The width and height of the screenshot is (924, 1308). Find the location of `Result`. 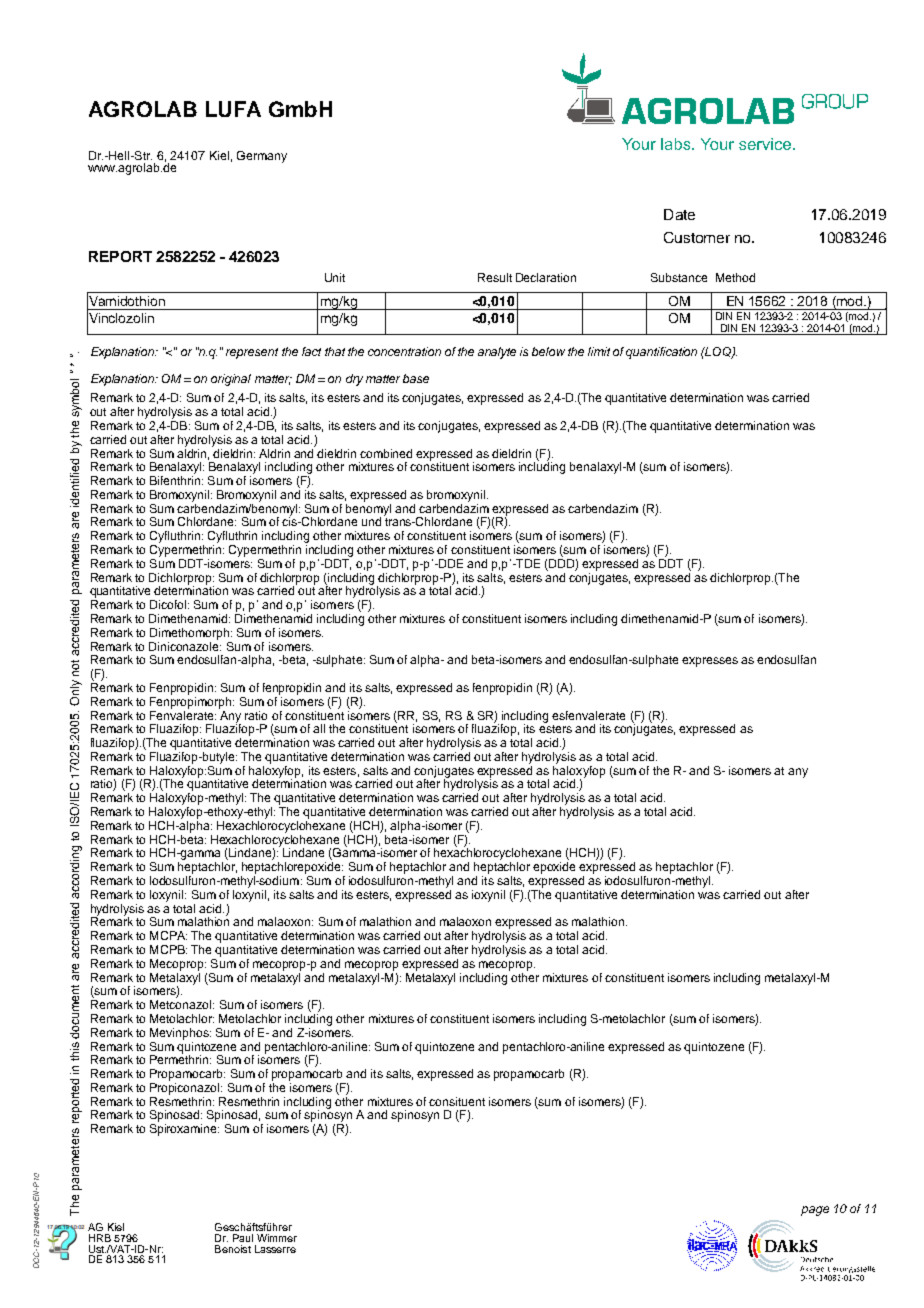

Result is located at coordinates (495, 277).
